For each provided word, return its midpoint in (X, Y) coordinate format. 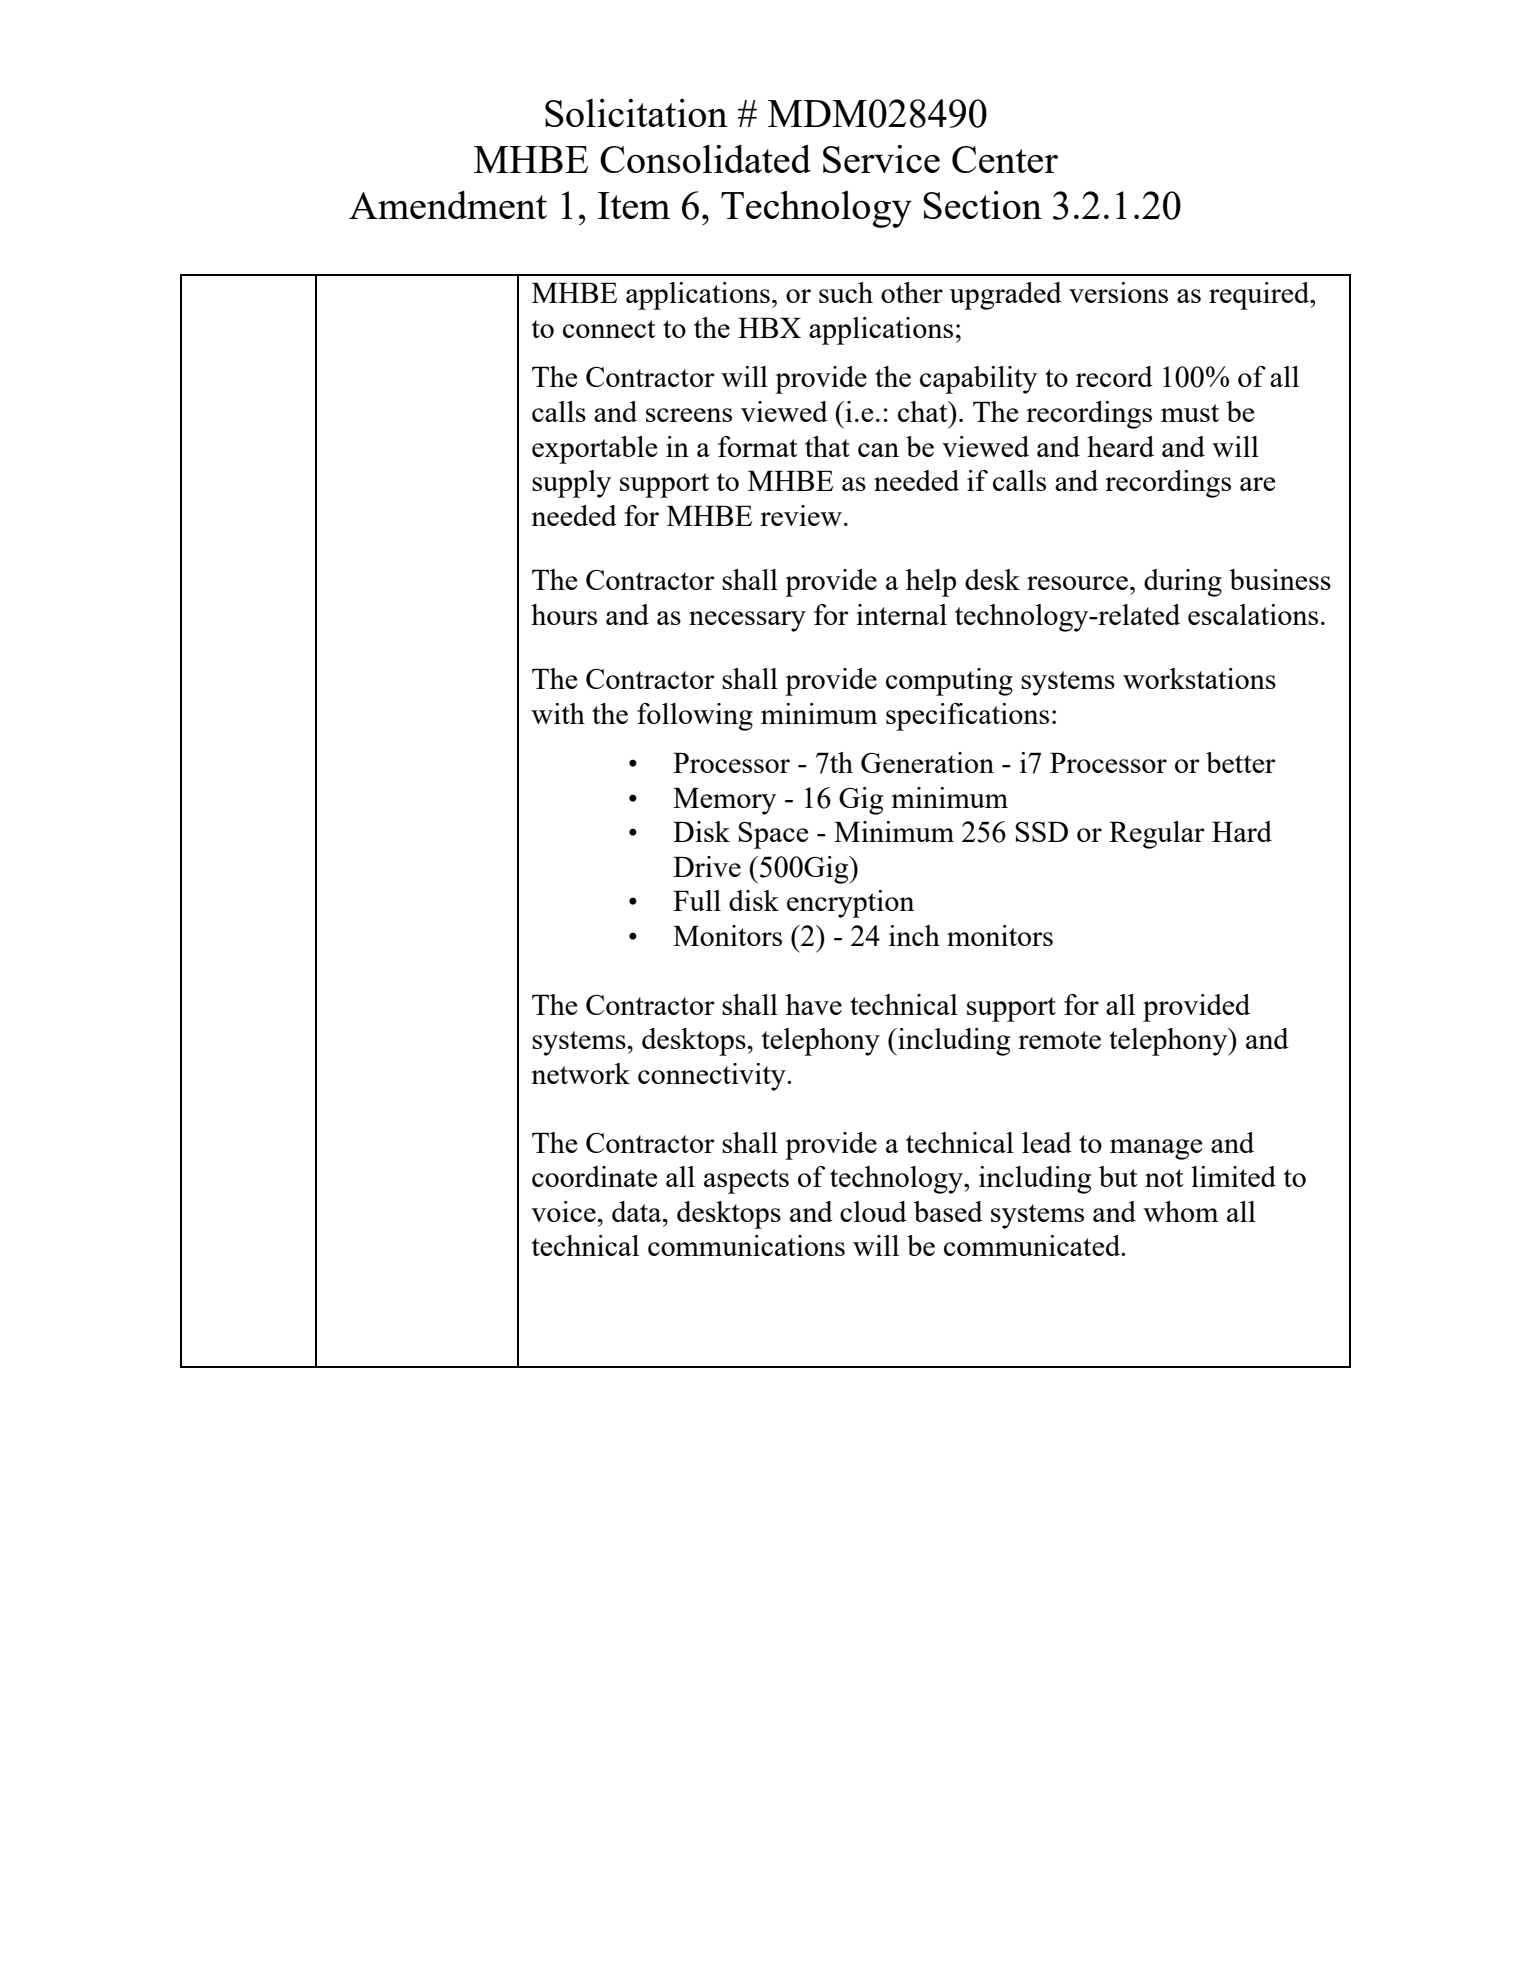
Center (1005, 159)
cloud (873, 1211)
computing (949, 682)
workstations (1199, 678)
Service (881, 159)
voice (563, 1211)
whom (1180, 1211)
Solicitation (636, 113)
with (558, 713)
